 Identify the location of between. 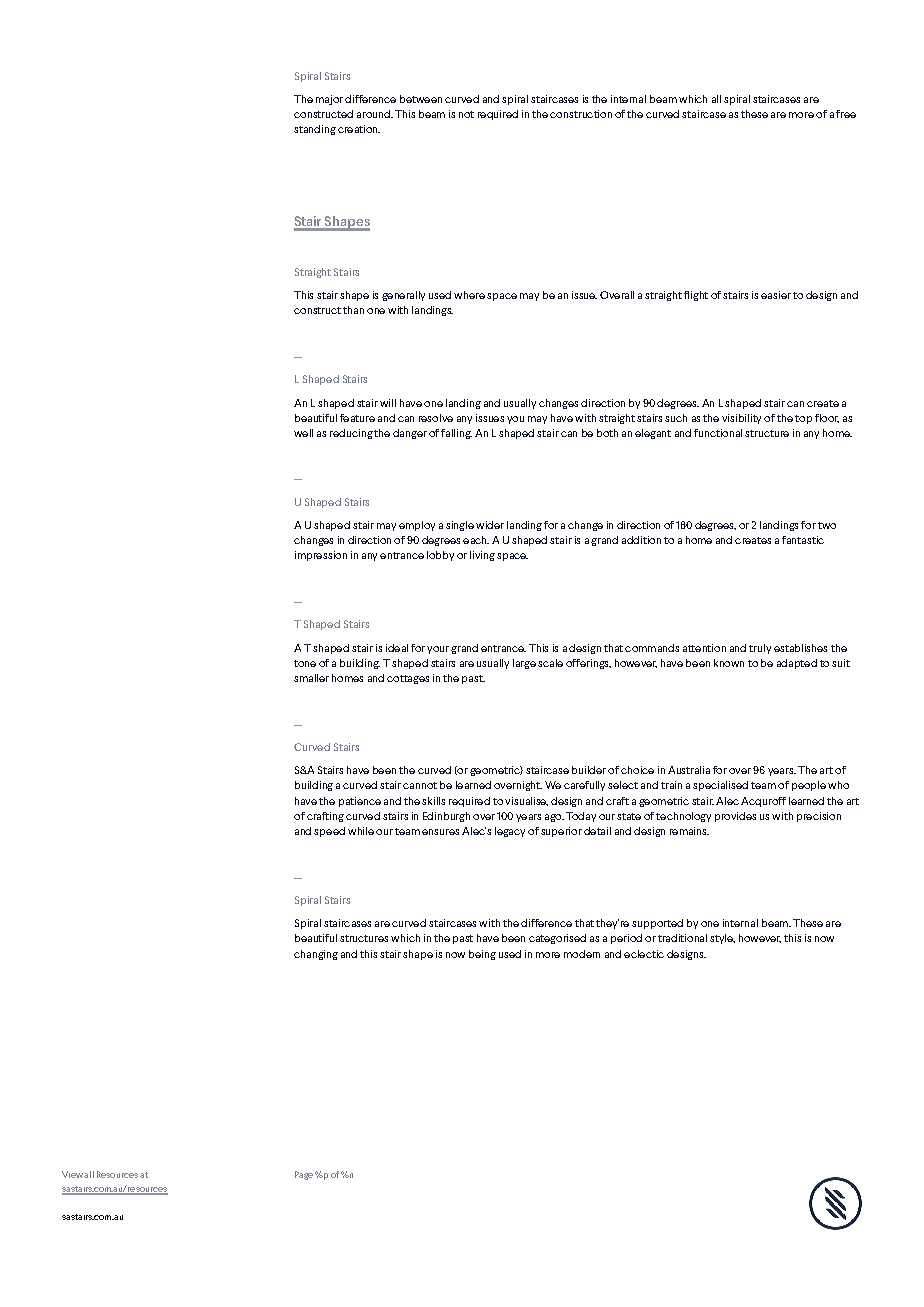
(421, 99).
